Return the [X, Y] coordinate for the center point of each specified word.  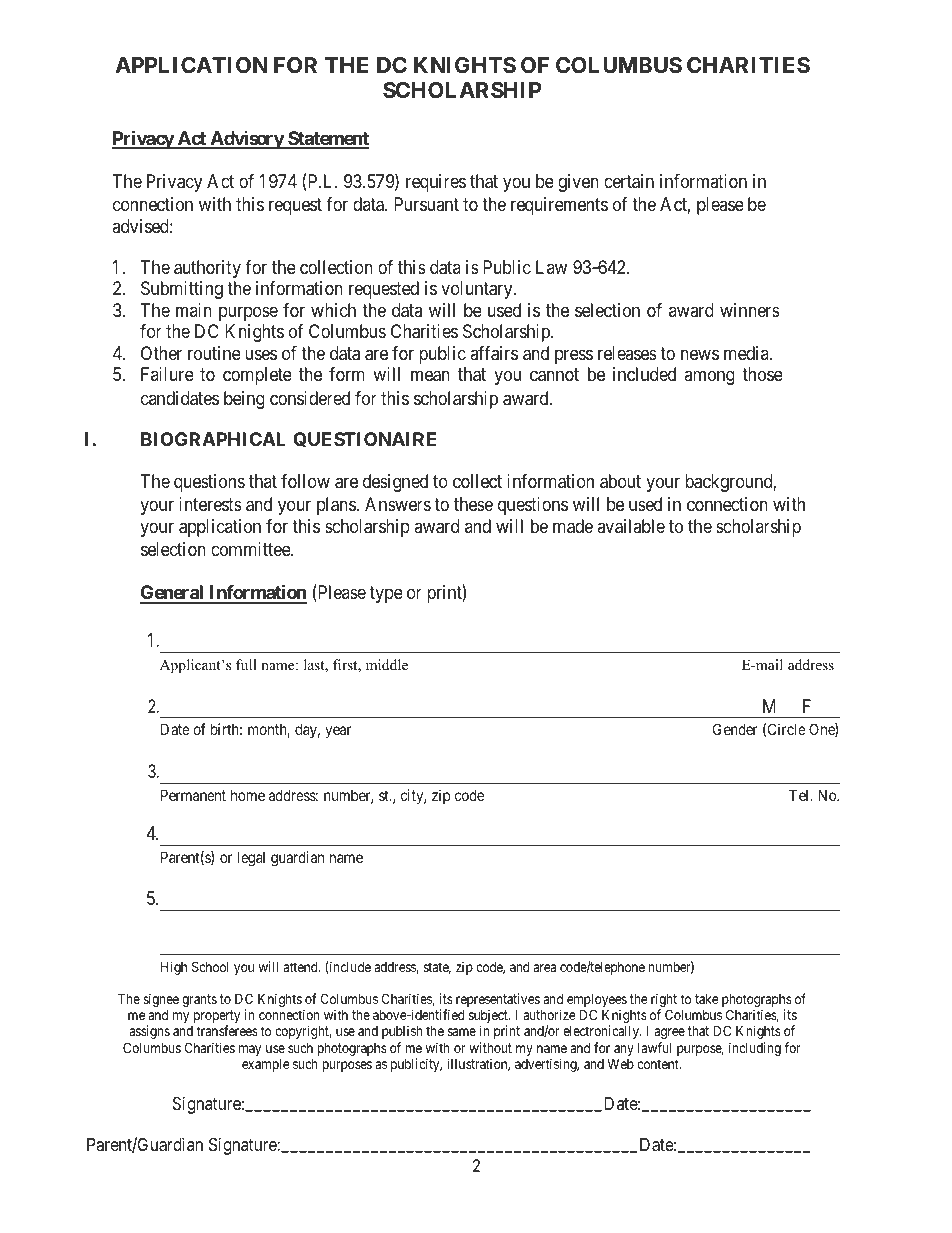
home [248, 795]
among [709, 377]
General [173, 594]
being [244, 400]
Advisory [246, 140]
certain [629, 181]
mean [430, 376]
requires [436, 183]
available [631, 526]
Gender [735, 729]
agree [669, 1033]
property [217, 1018]
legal [251, 859]
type [386, 595]
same [462, 1032]
